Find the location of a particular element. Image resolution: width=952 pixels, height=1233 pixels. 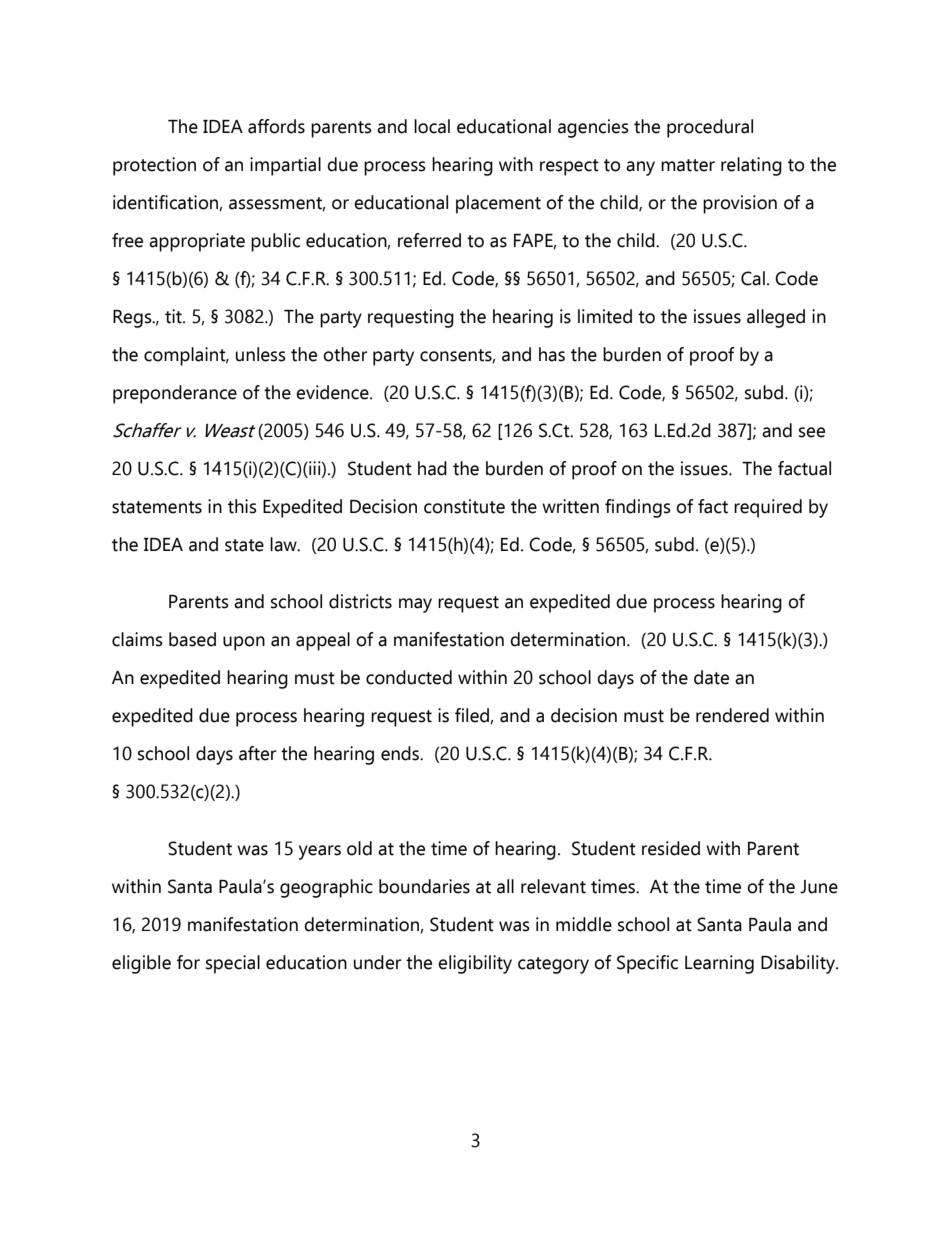

relating is located at coordinates (751, 166).
